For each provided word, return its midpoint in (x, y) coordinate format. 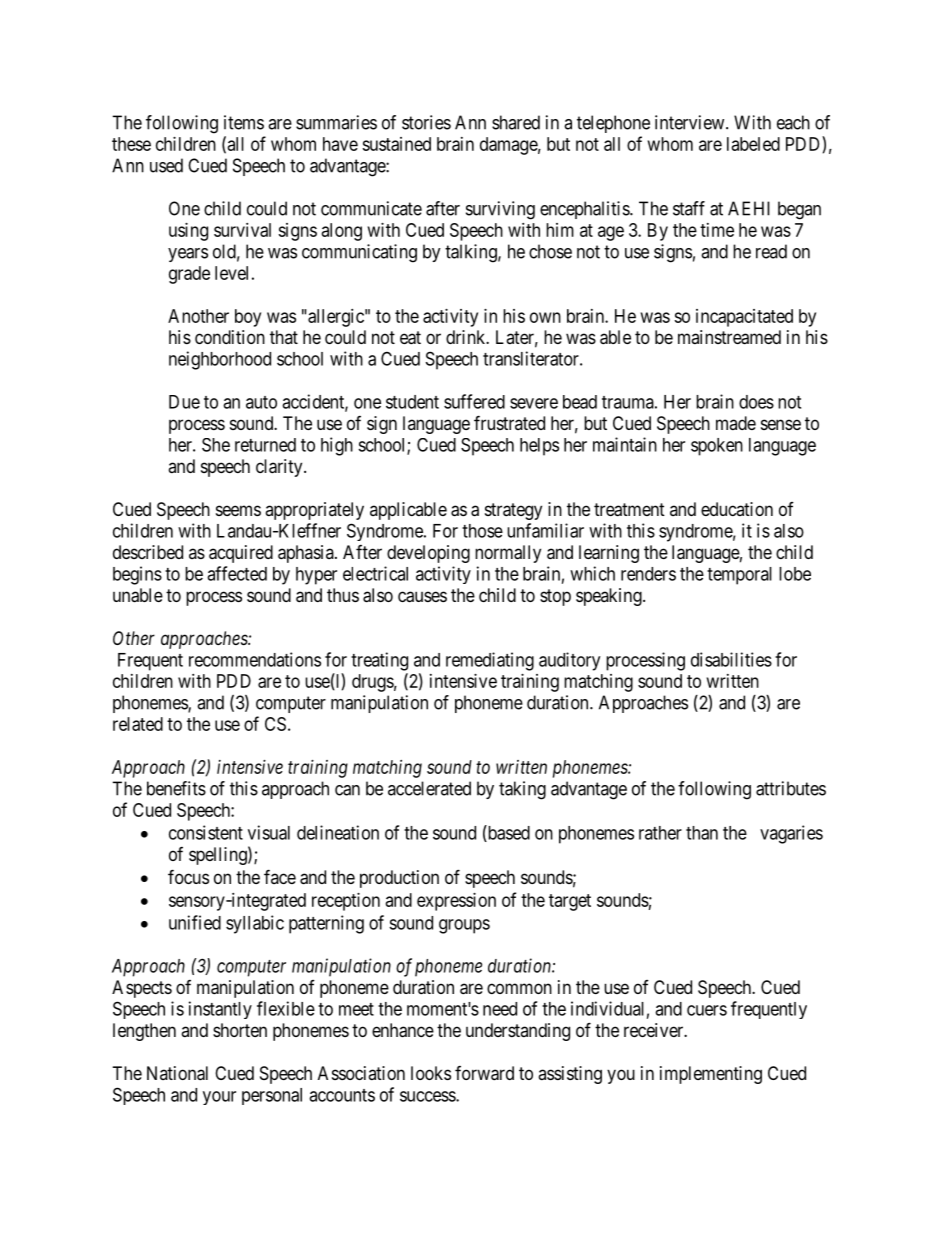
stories (426, 122)
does (756, 402)
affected (237, 573)
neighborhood (220, 360)
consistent (206, 832)
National (177, 1073)
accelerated (429, 788)
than (702, 833)
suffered (474, 401)
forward (484, 1073)
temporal (739, 576)
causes (422, 597)
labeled (753, 144)
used (166, 165)
